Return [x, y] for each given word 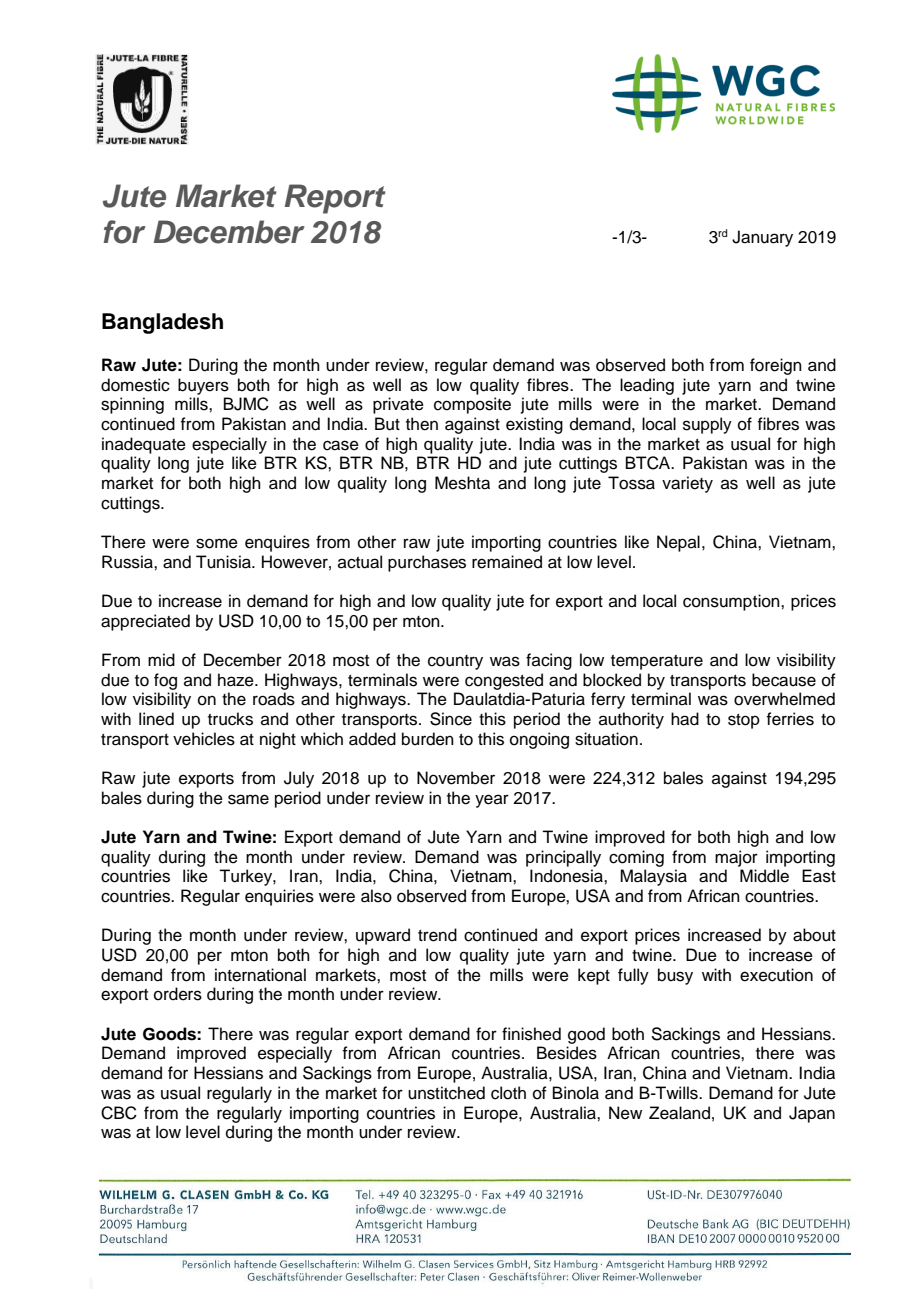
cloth [508, 1093]
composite [472, 405]
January [762, 238]
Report [335, 199]
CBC [119, 1113]
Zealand [679, 1113]
